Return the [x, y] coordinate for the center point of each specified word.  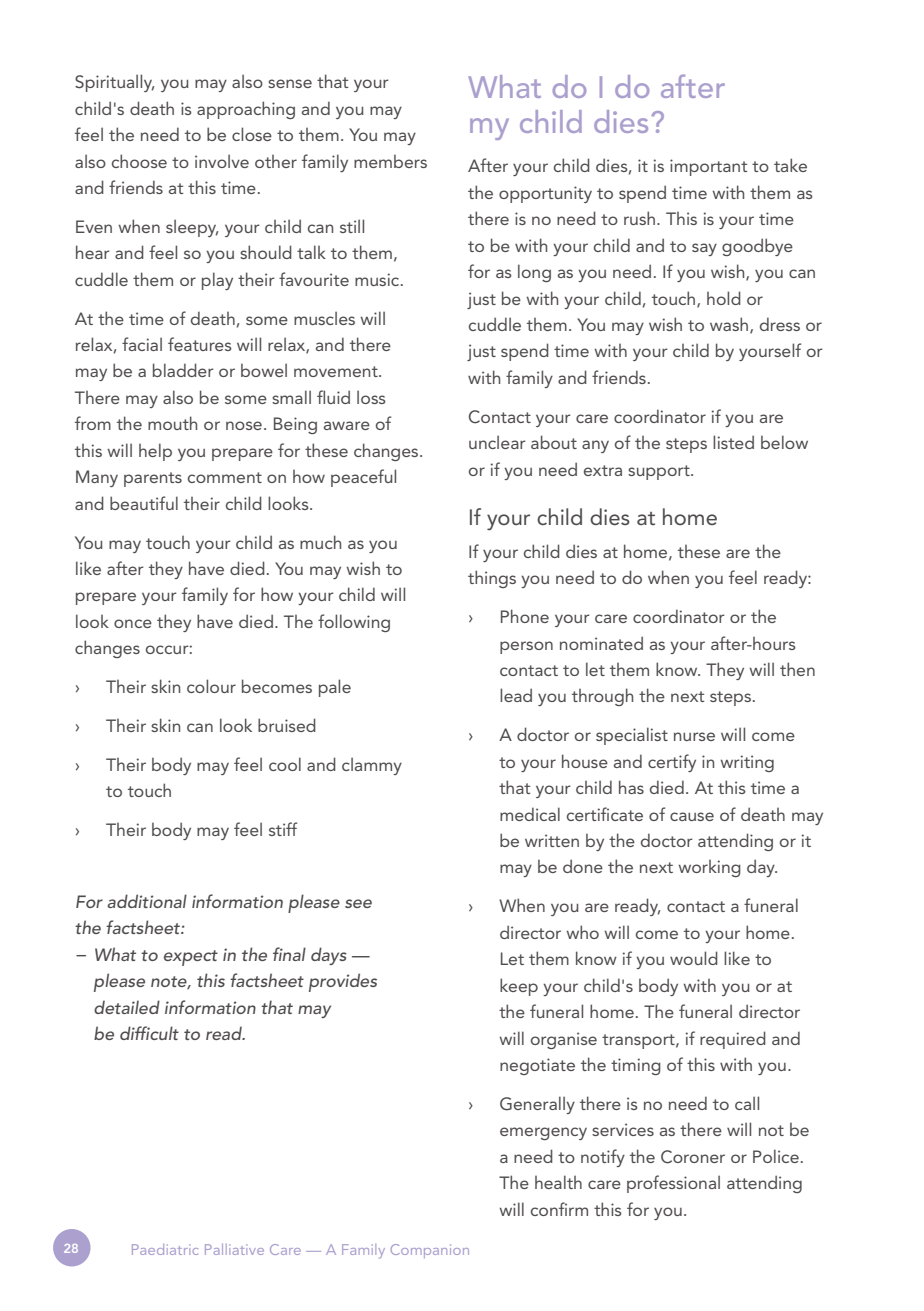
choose [139, 161]
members [390, 161]
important [709, 167]
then [797, 669]
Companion [430, 1251]
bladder [183, 370]
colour [211, 686]
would [694, 958]
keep [519, 987]
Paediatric [165, 1249]
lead [516, 695]
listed [733, 442]
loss [371, 397]
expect [191, 958]
